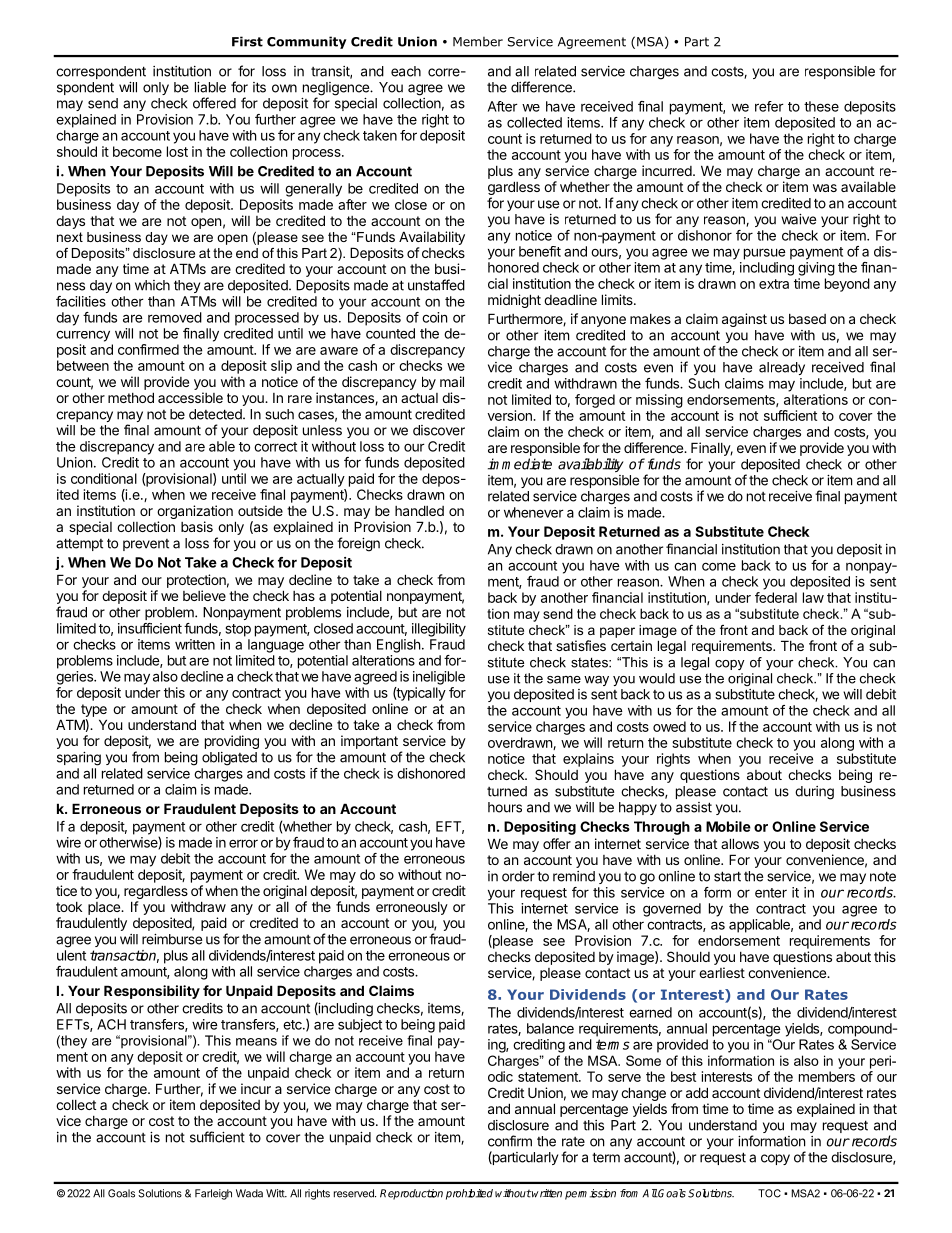  What do you see at coordinates (769, 106) in the screenshot?
I see `refer` at bounding box center [769, 106].
